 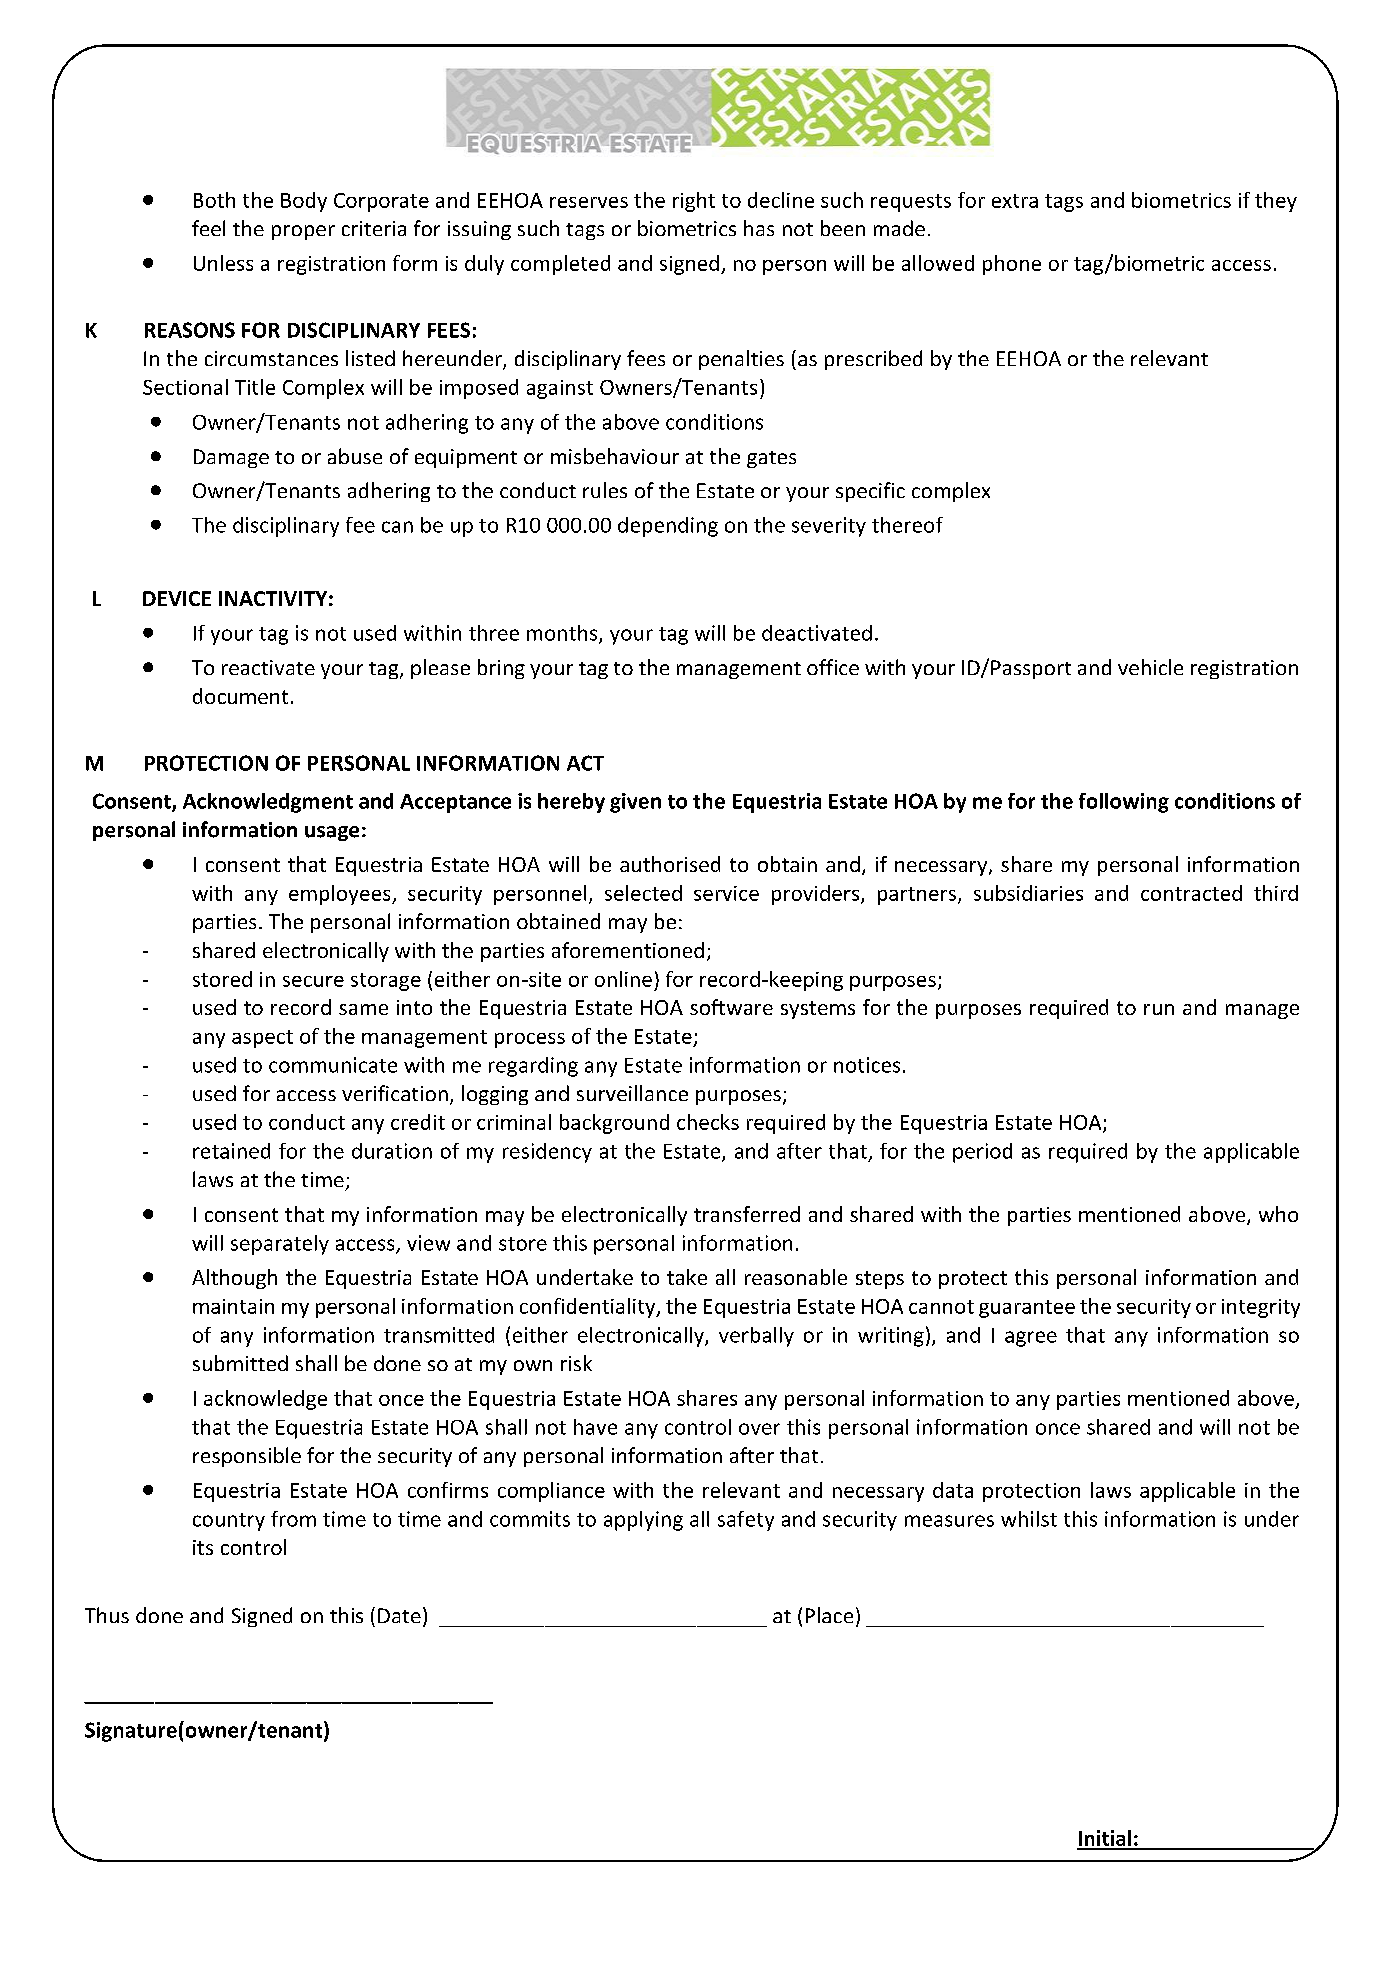 I want to click on Unless, so click(x=223, y=263).
